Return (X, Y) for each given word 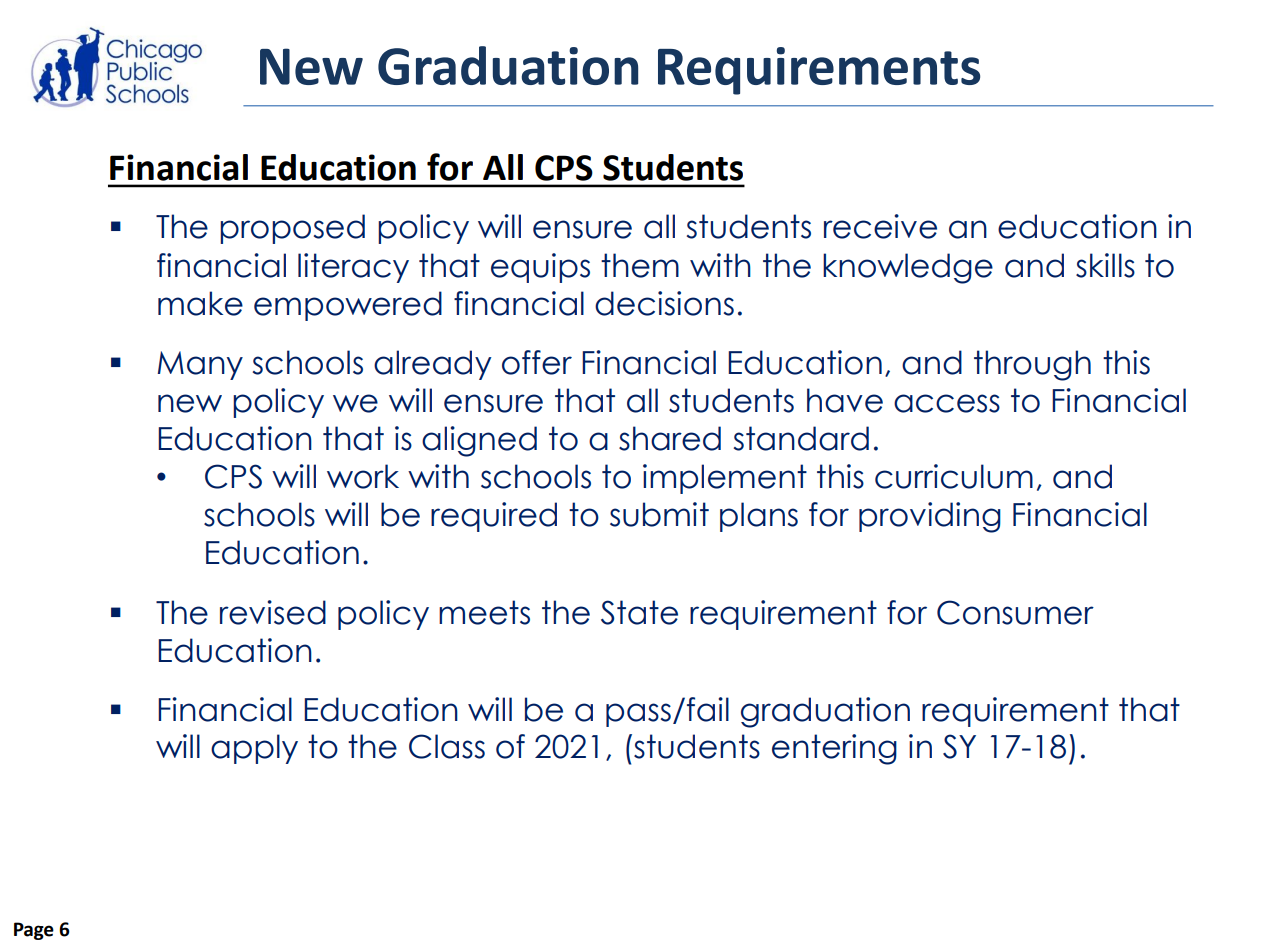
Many (200, 365)
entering (834, 749)
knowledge (908, 268)
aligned (479, 441)
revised (273, 612)
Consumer (1015, 612)
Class (447, 746)
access (947, 403)
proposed (292, 229)
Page (34, 931)
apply (254, 749)
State (639, 612)
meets (484, 612)
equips (540, 268)
